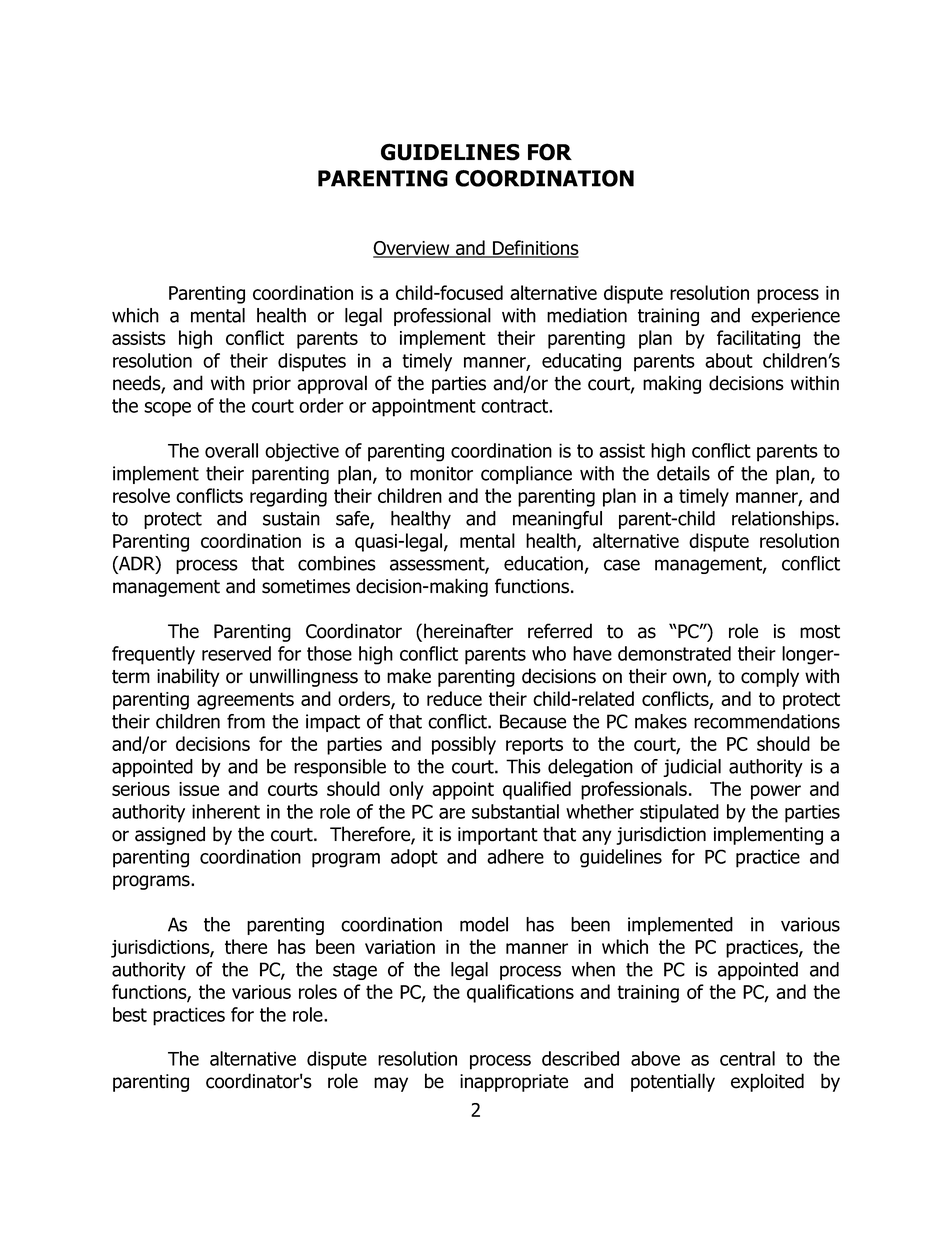  What do you see at coordinates (236, 653) in the document?
I see `reserved` at bounding box center [236, 653].
